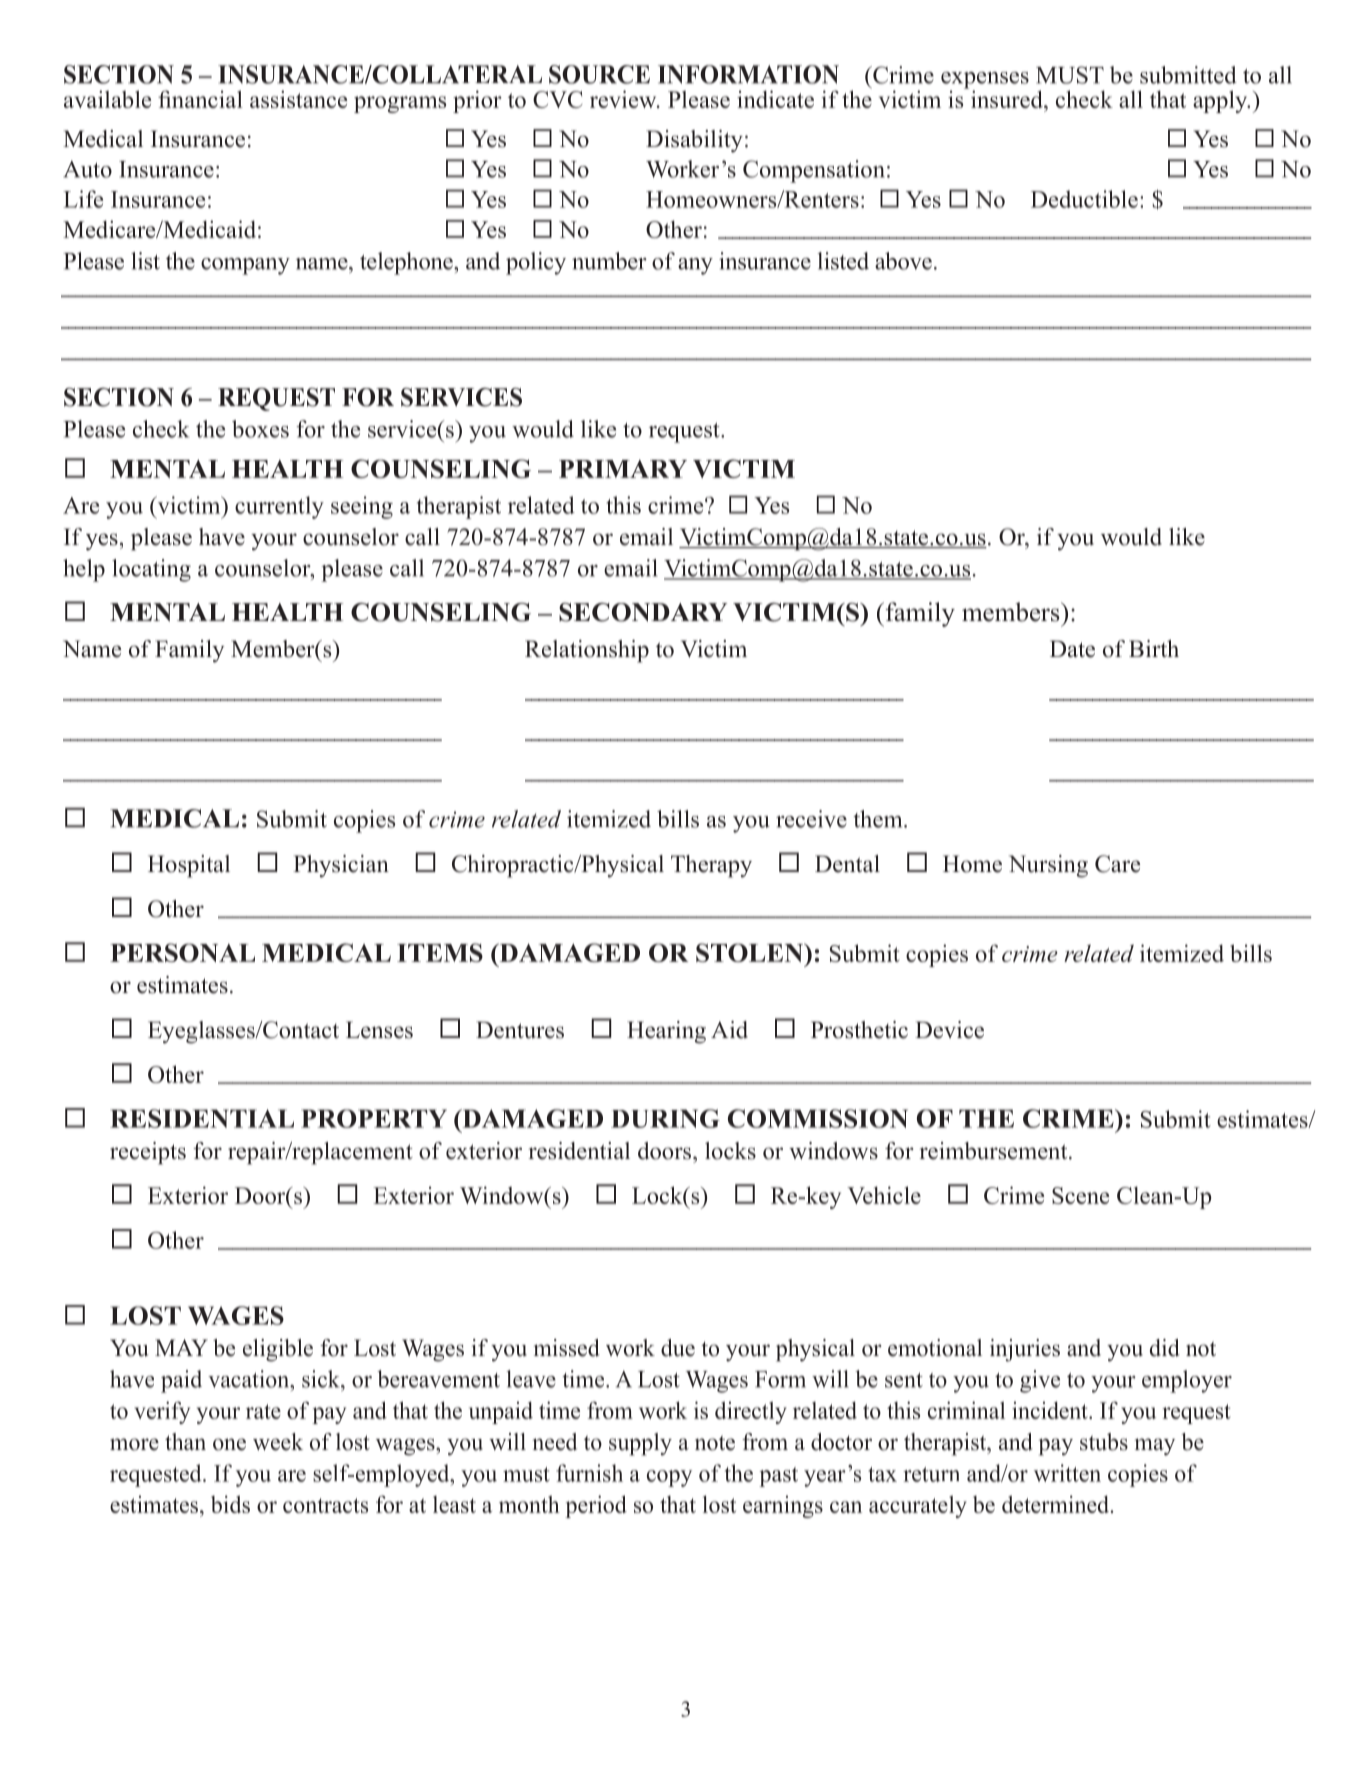 This document has height=1775, width=1372. Describe the element at coordinates (949, 1030) in the document. I see `Device` at that location.
